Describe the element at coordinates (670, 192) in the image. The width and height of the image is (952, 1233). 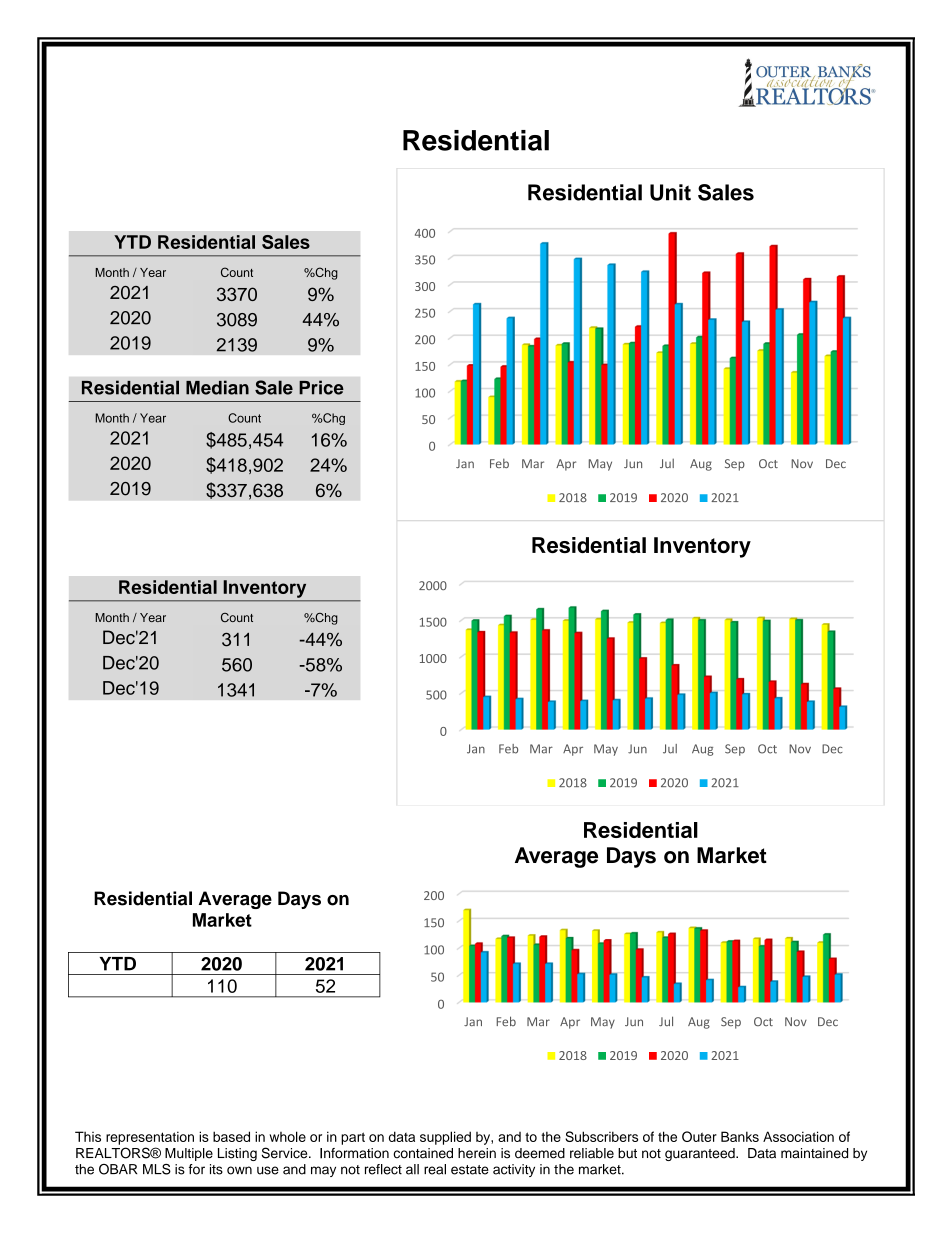
I see `Unit` at that location.
